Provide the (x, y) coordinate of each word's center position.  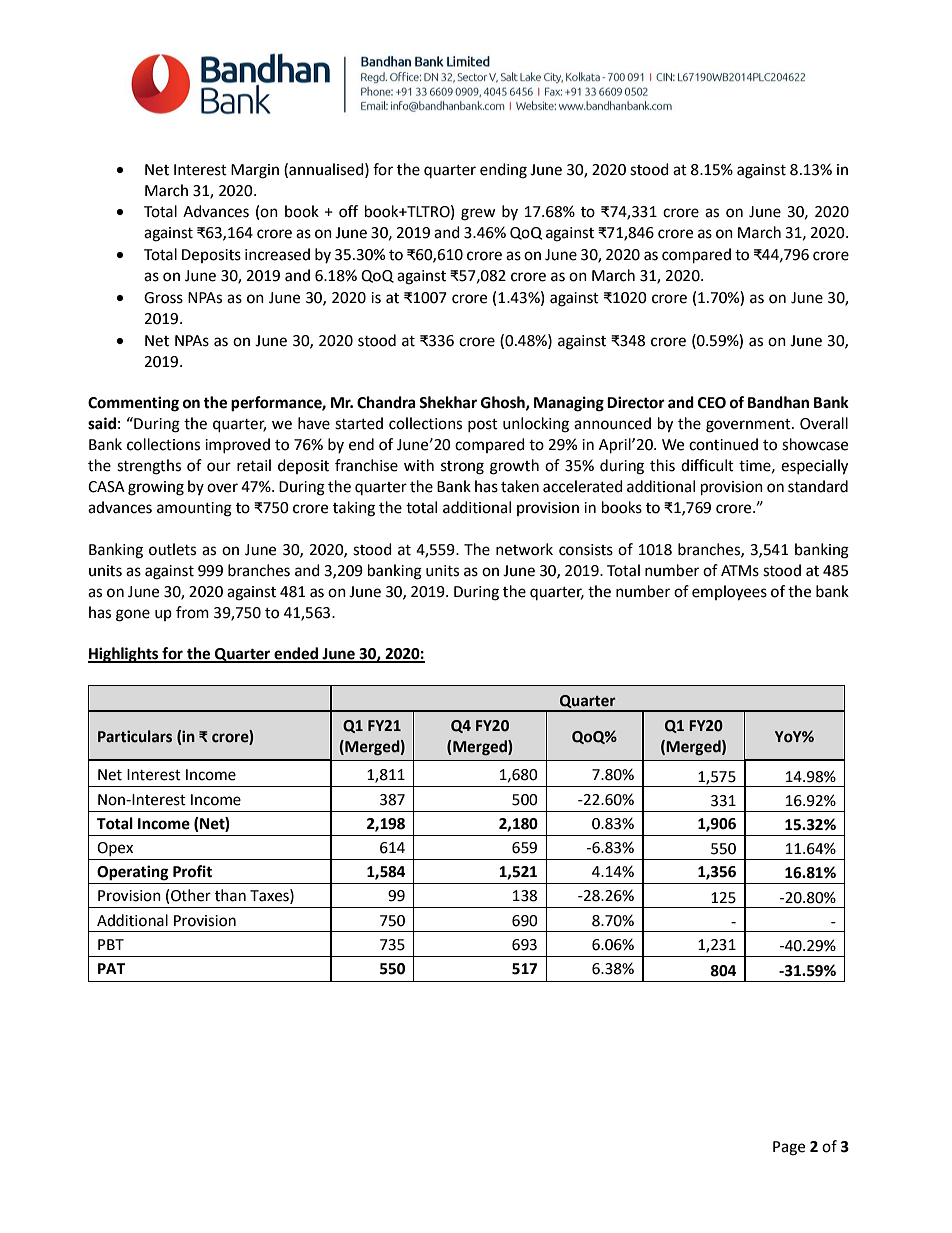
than (230, 895)
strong (462, 468)
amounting (194, 509)
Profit (192, 871)
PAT (111, 968)
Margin (255, 171)
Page (789, 1148)
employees (729, 593)
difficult (707, 465)
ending (503, 171)
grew (478, 214)
